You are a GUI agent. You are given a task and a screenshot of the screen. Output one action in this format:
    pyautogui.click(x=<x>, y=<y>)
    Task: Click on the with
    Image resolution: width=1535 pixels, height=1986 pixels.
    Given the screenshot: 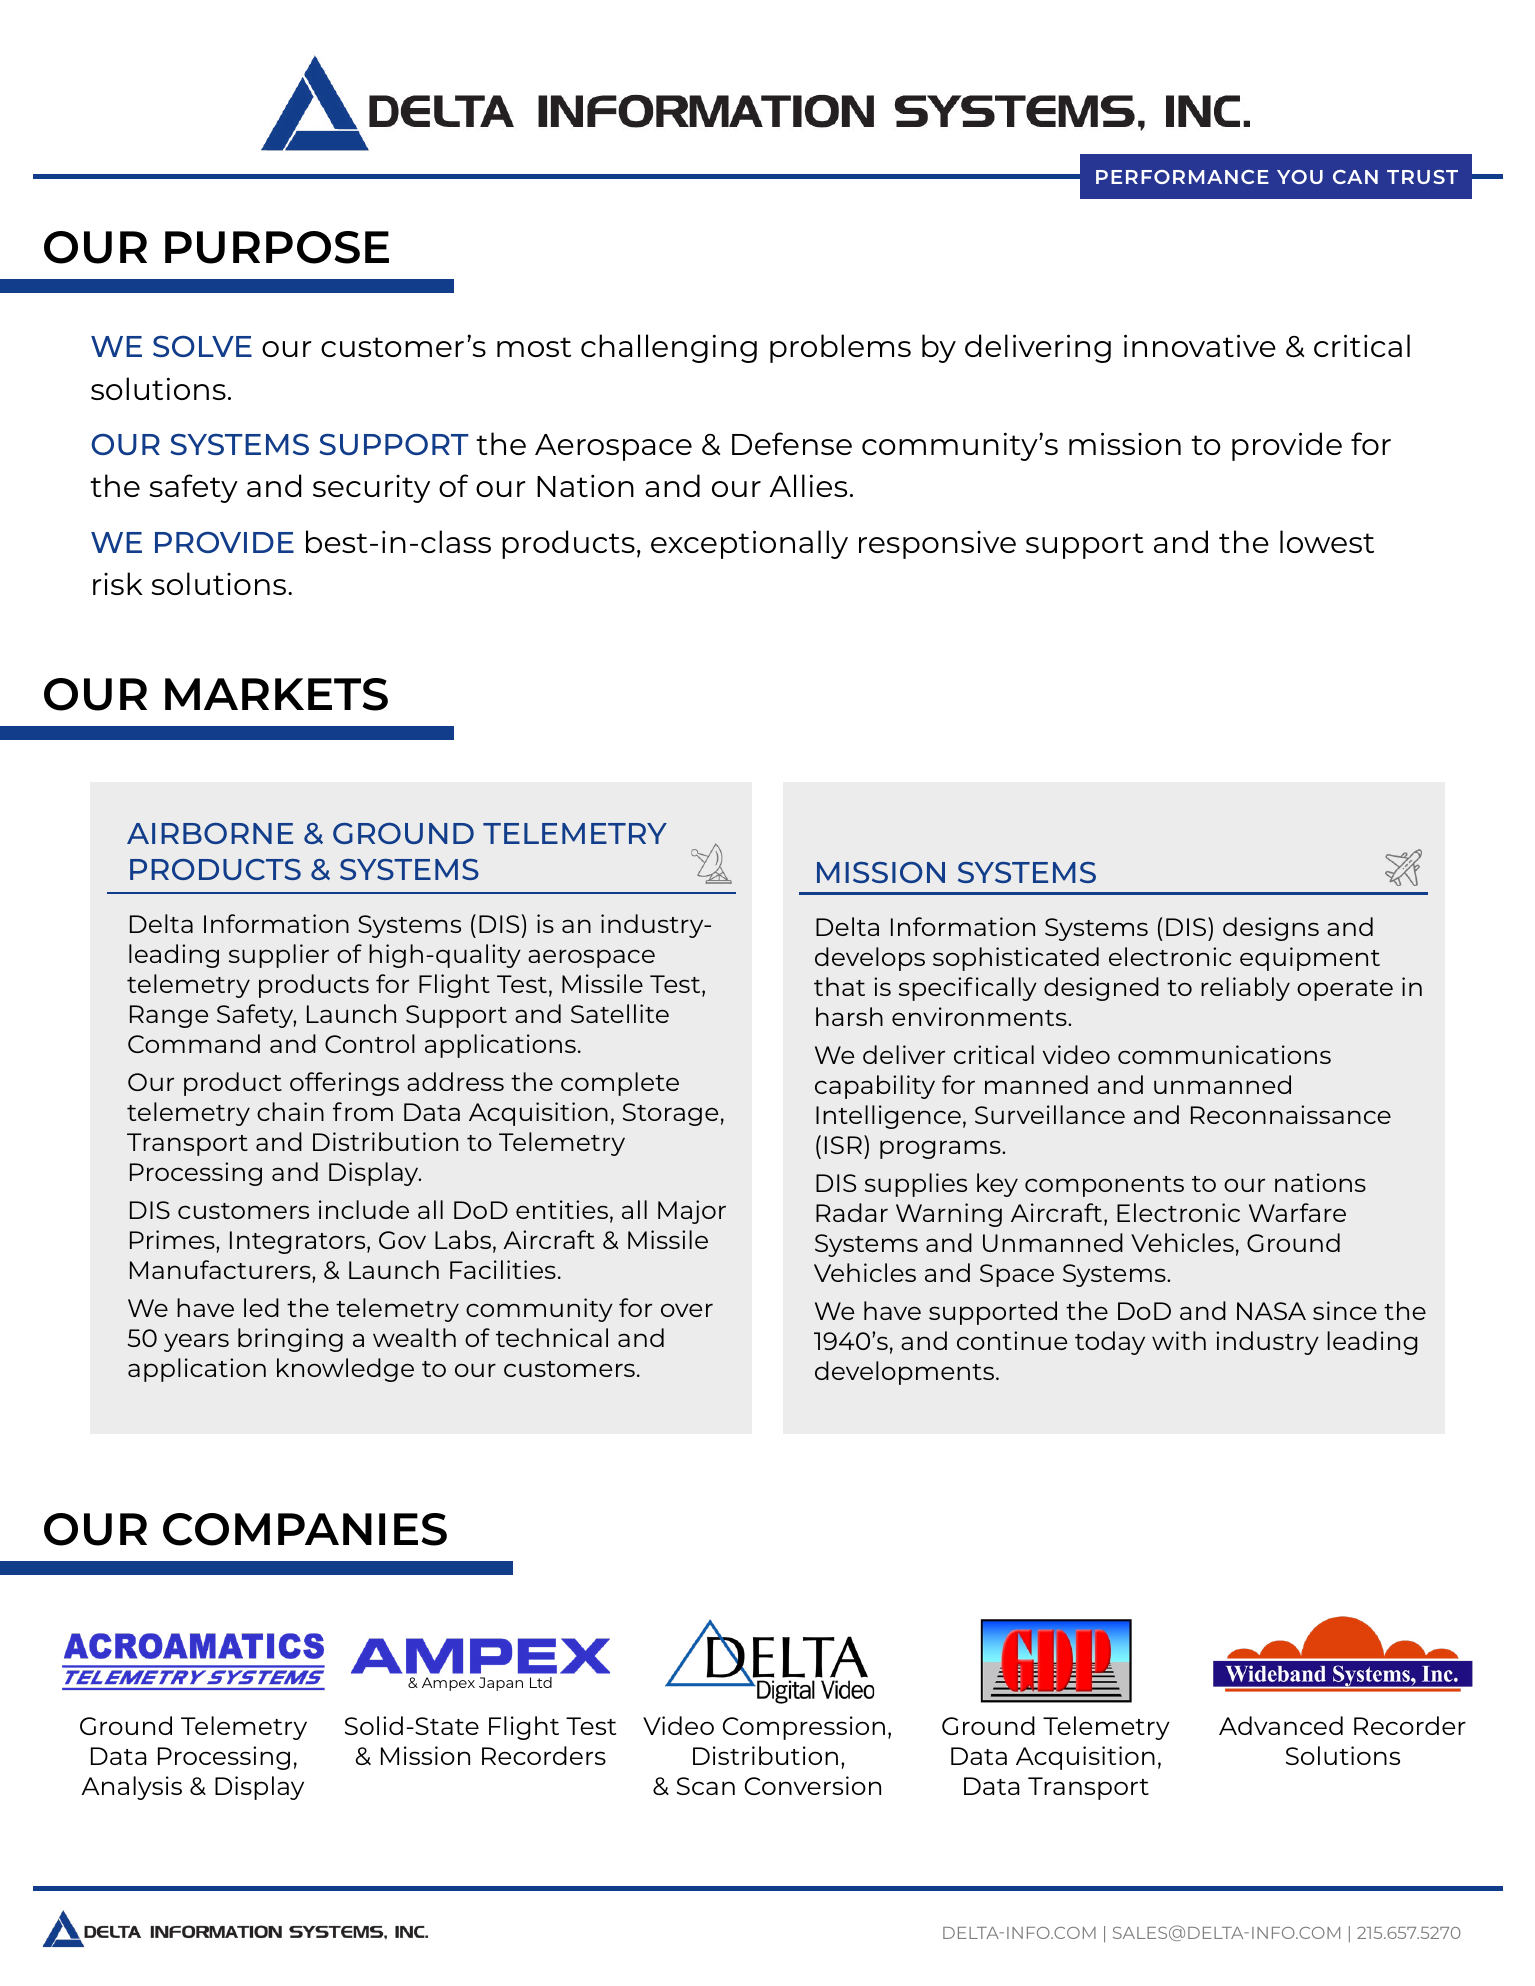 What is the action you would take?
    pyautogui.click(x=1179, y=1340)
